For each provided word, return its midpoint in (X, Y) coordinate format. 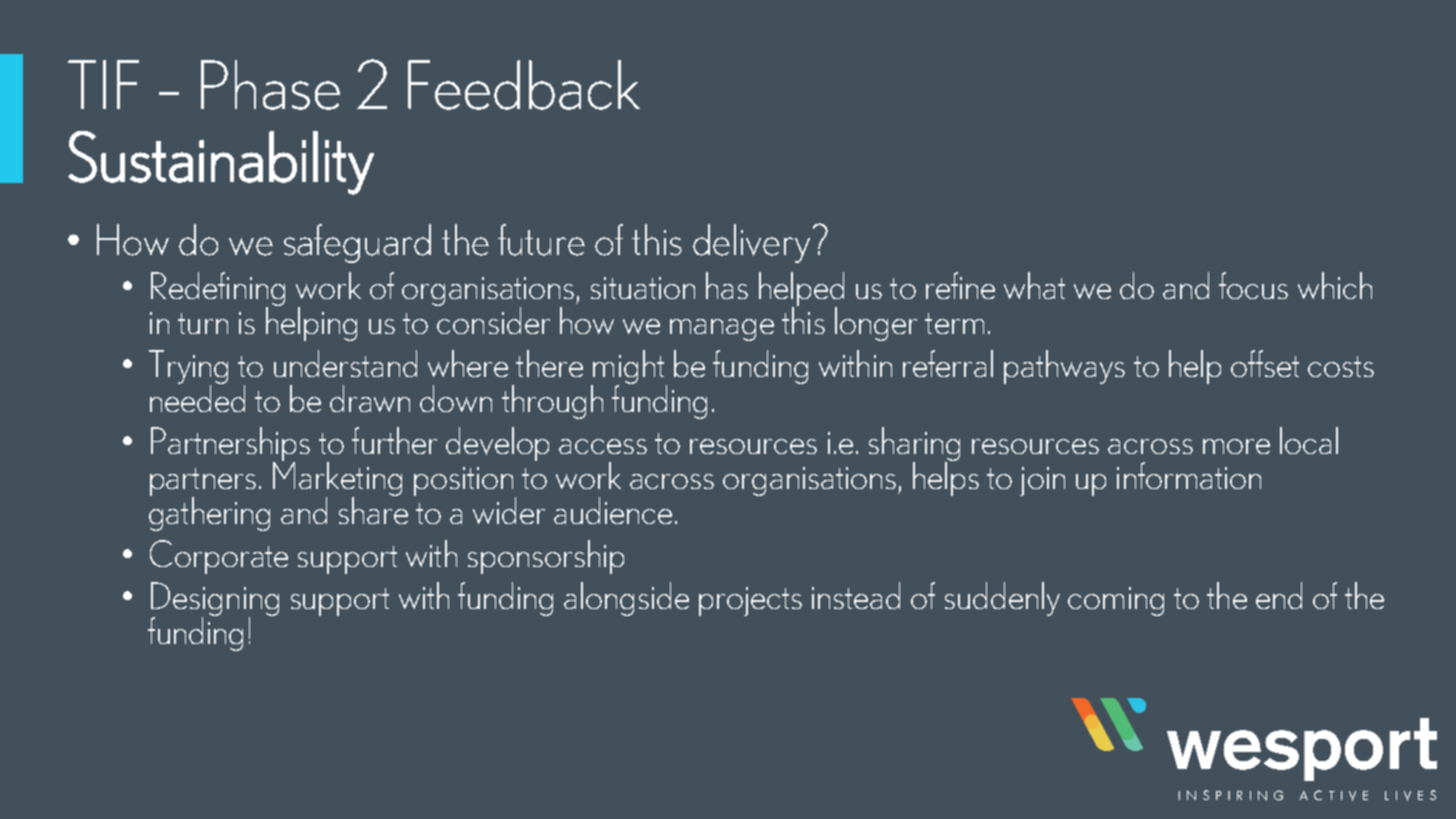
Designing (215, 600)
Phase (270, 85)
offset (1265, 363)
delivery (751, 243)
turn (203, 323)
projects (750, 601)
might (627, 368)
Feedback (524, 85)
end (1279, 595)
